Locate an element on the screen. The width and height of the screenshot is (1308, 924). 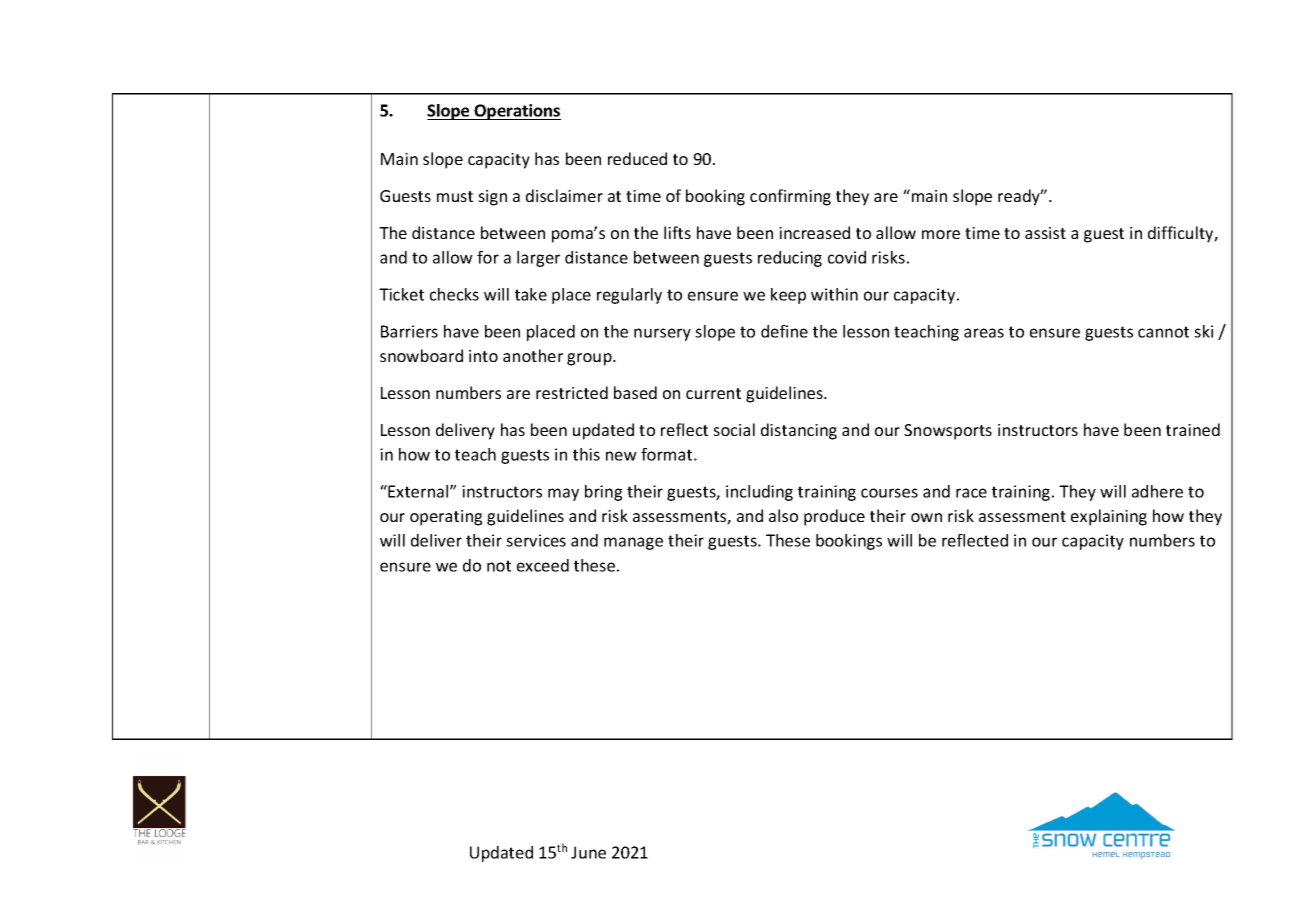
including is located at coordinates (759, 493).
